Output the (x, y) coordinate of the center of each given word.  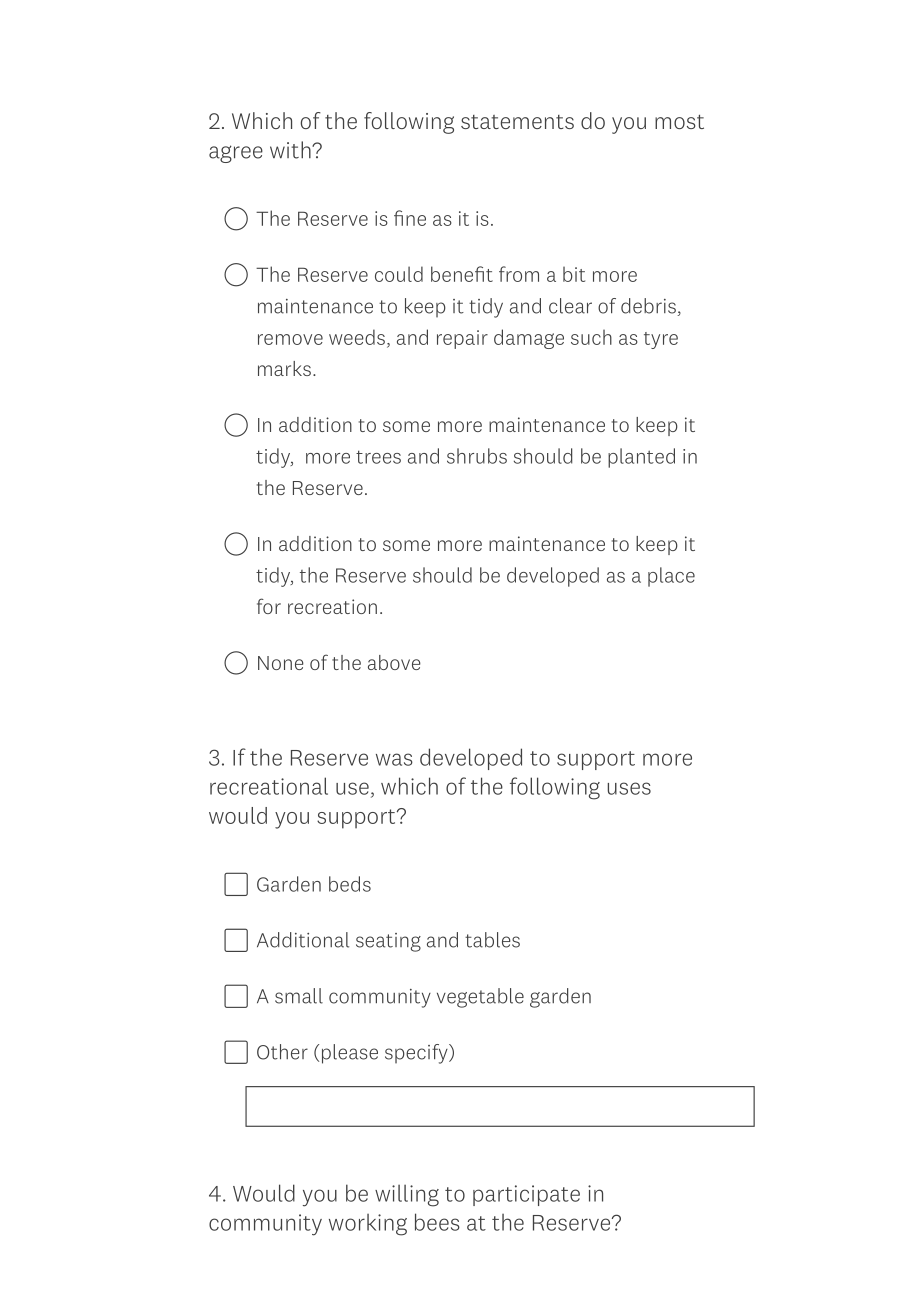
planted (641, 458)
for (269, 606)
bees (437, 1222)
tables (492, 940)
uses (629, 788)
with (291, 150)
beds (350, 884)
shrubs (477, 456)
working (368, 1225)
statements (517, 122)
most (679, 122)
